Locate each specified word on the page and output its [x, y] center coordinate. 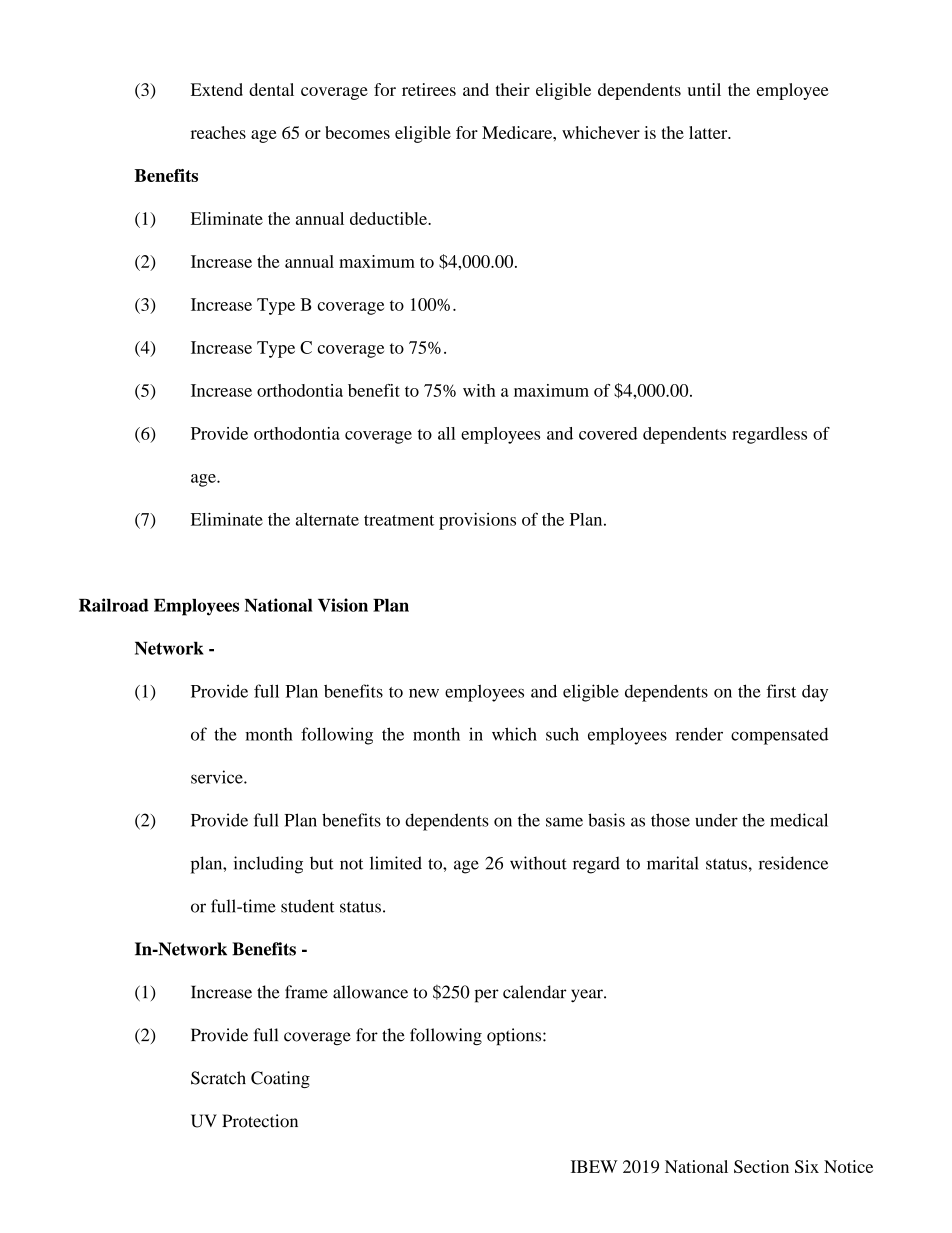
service [218, 777]
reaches [218, 132]
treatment [399, 520]
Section [761, 1166]
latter [709, 132]
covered [608, 433]
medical [799, 820]
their [513, 89]
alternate [327, 519]
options [515, 1037]
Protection [260, 1121]
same [564, 822]
